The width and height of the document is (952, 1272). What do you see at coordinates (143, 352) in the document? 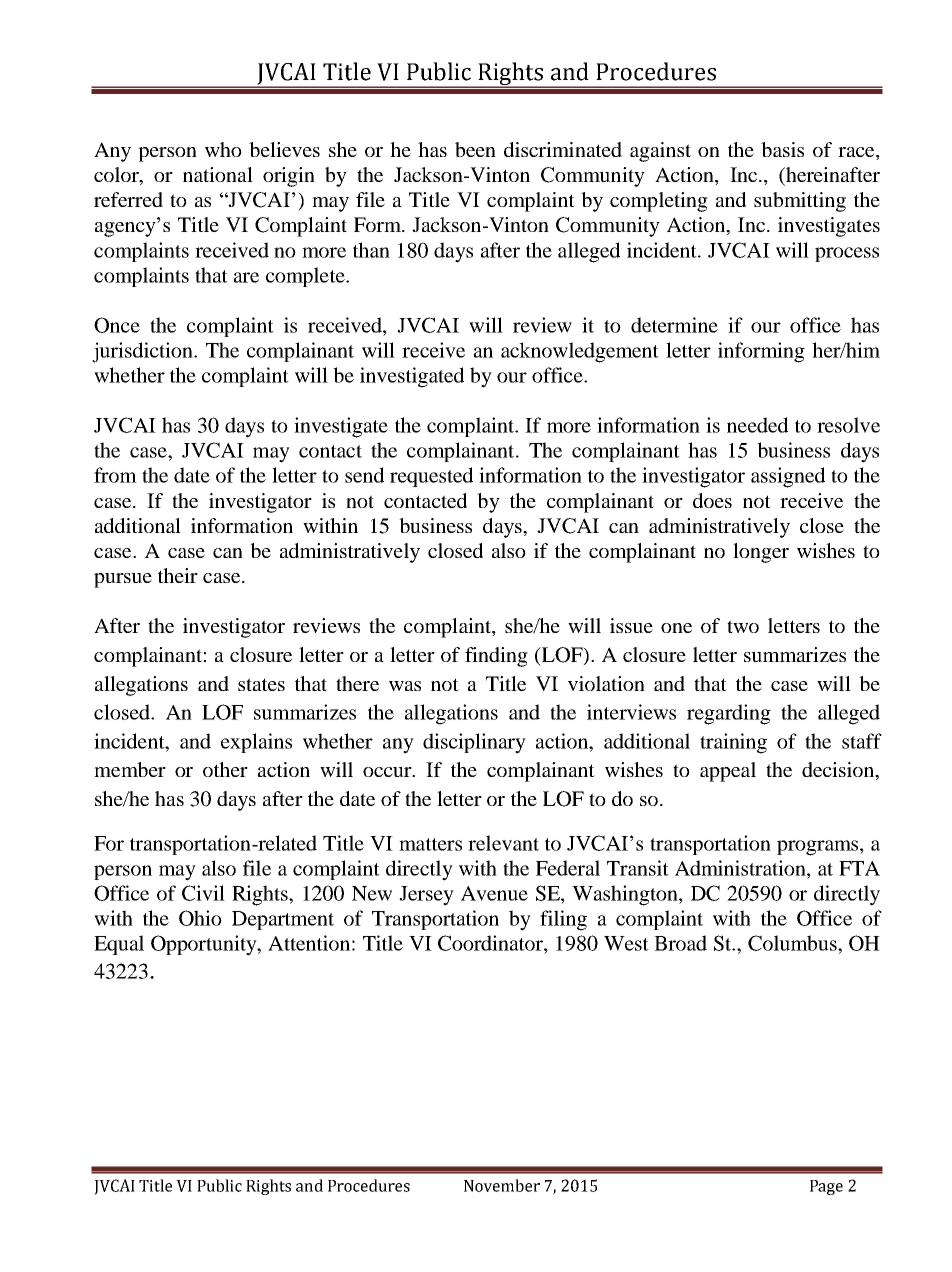
I see `jurisdiction` at bounding box center [143, 352].
